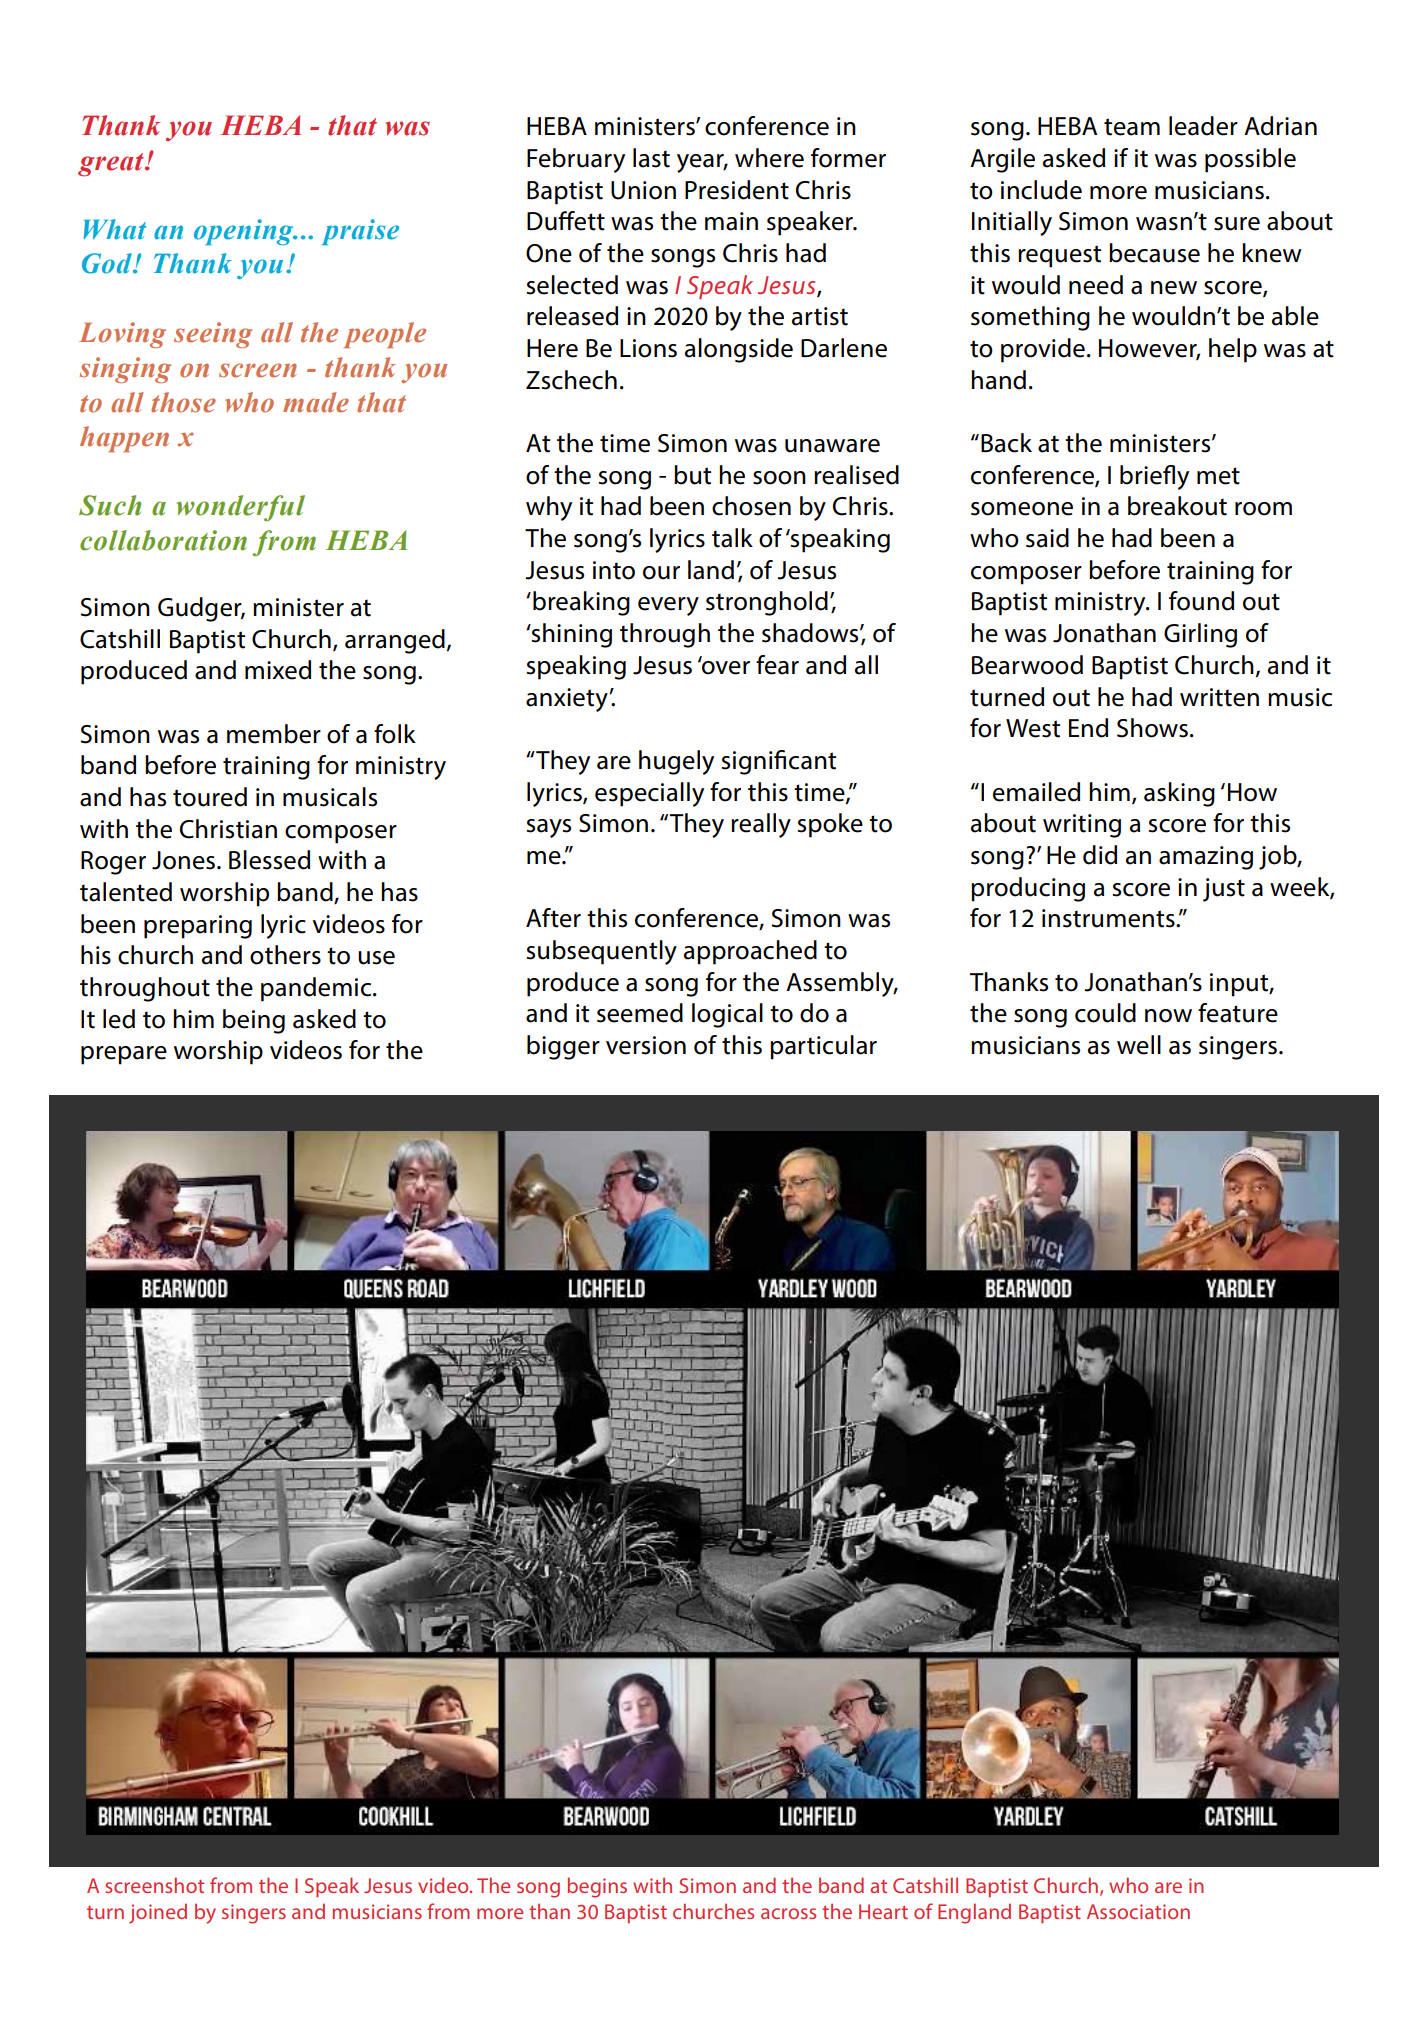  I want to click on praise, so click(360, 232).
